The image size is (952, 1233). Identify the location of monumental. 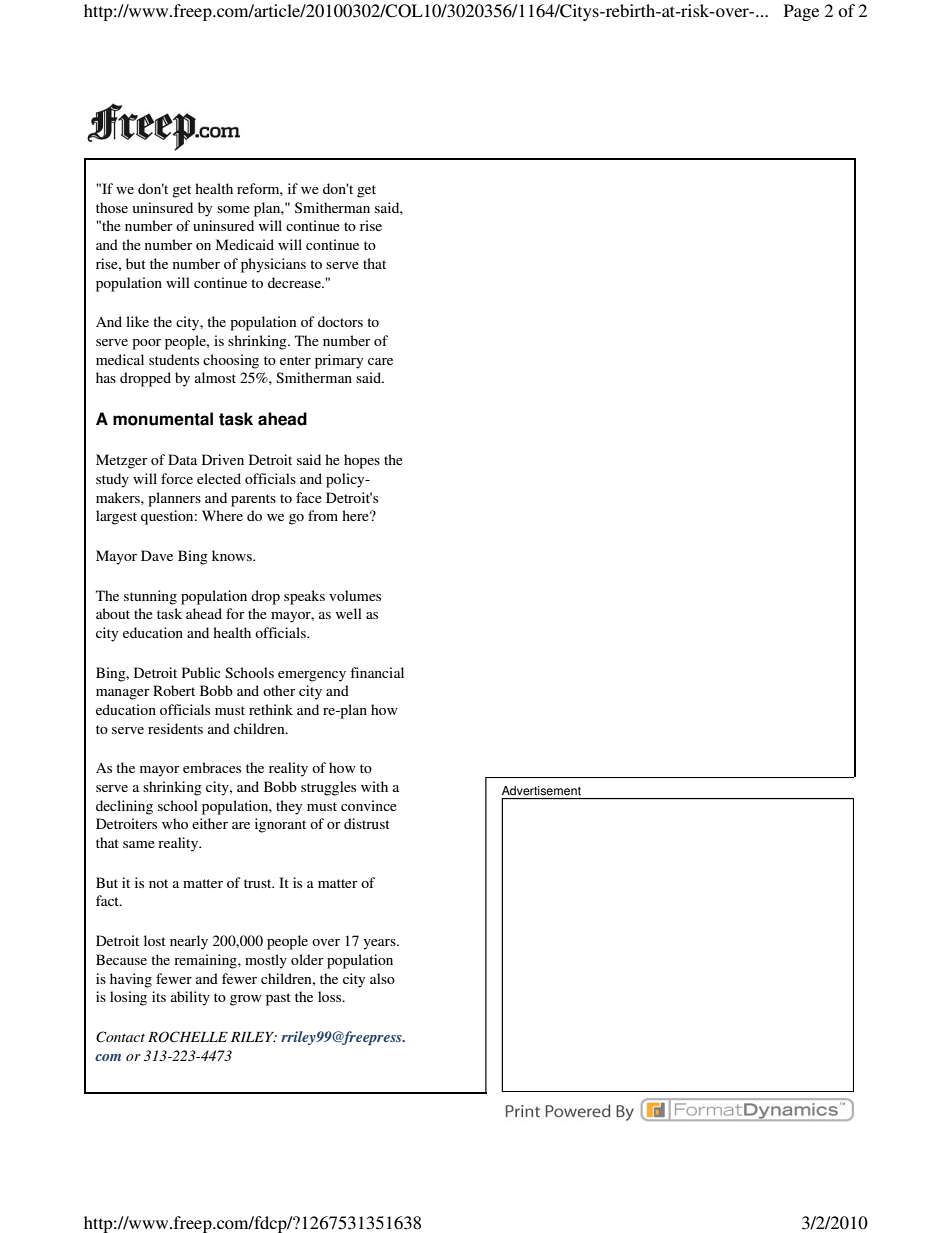
(163, 419).
